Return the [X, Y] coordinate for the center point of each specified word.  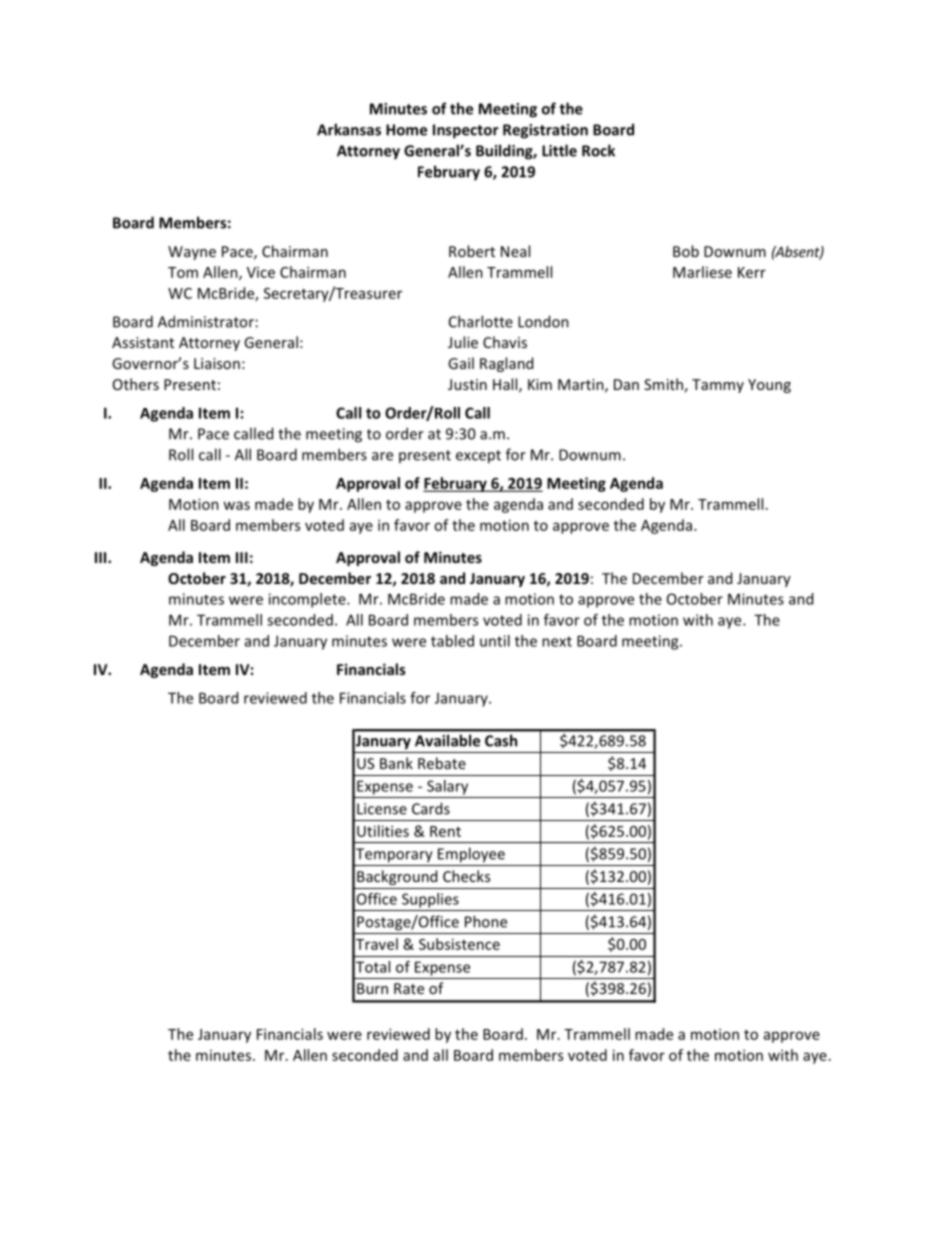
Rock [598, 150]
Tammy [718, 386]
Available [447, 741]
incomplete [308, 600]
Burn [372, 988]
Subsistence [459, 944]
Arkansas [349, 129]
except [478, 457]
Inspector [466, 131]
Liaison [217, 363]
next [557, 641]
